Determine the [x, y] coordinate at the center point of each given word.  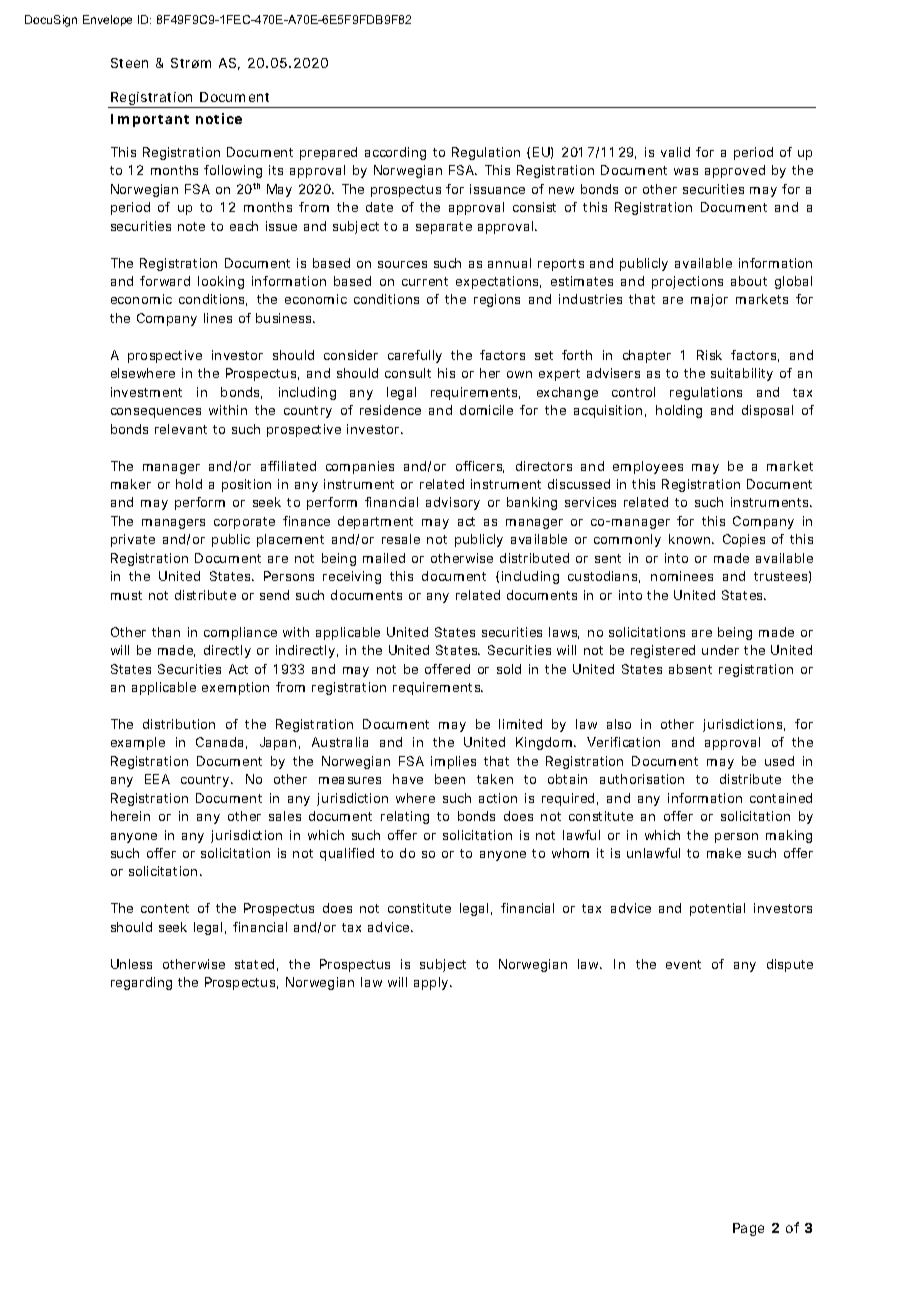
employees [648, 467]
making [789, 836]
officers [480, 467]
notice [219, 118]
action [498, 798]
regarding [141, 983]
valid [675, 152]
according [395, 153]
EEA [157, 779]
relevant [181, 429]
